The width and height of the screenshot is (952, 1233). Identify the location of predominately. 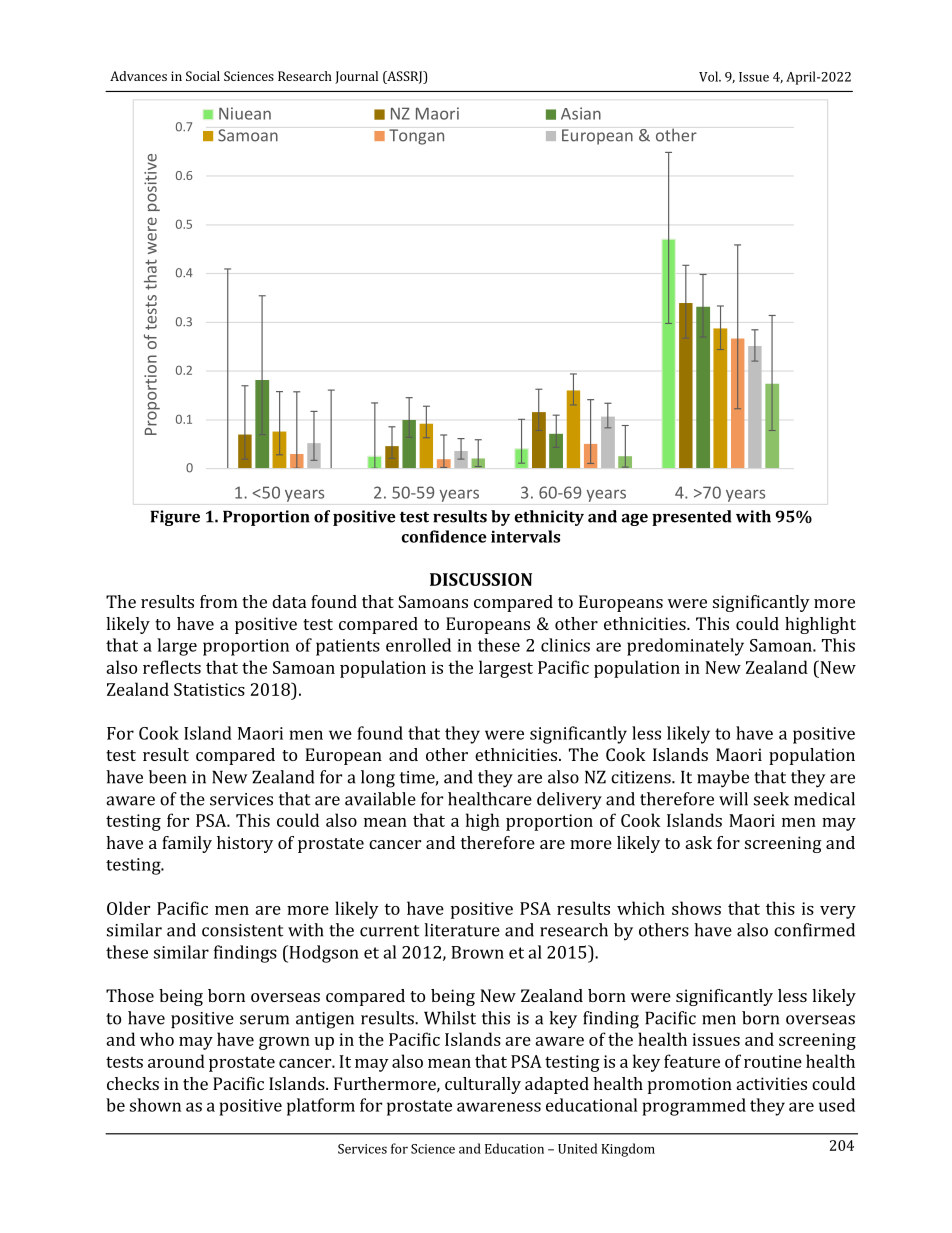
(685, 647).
